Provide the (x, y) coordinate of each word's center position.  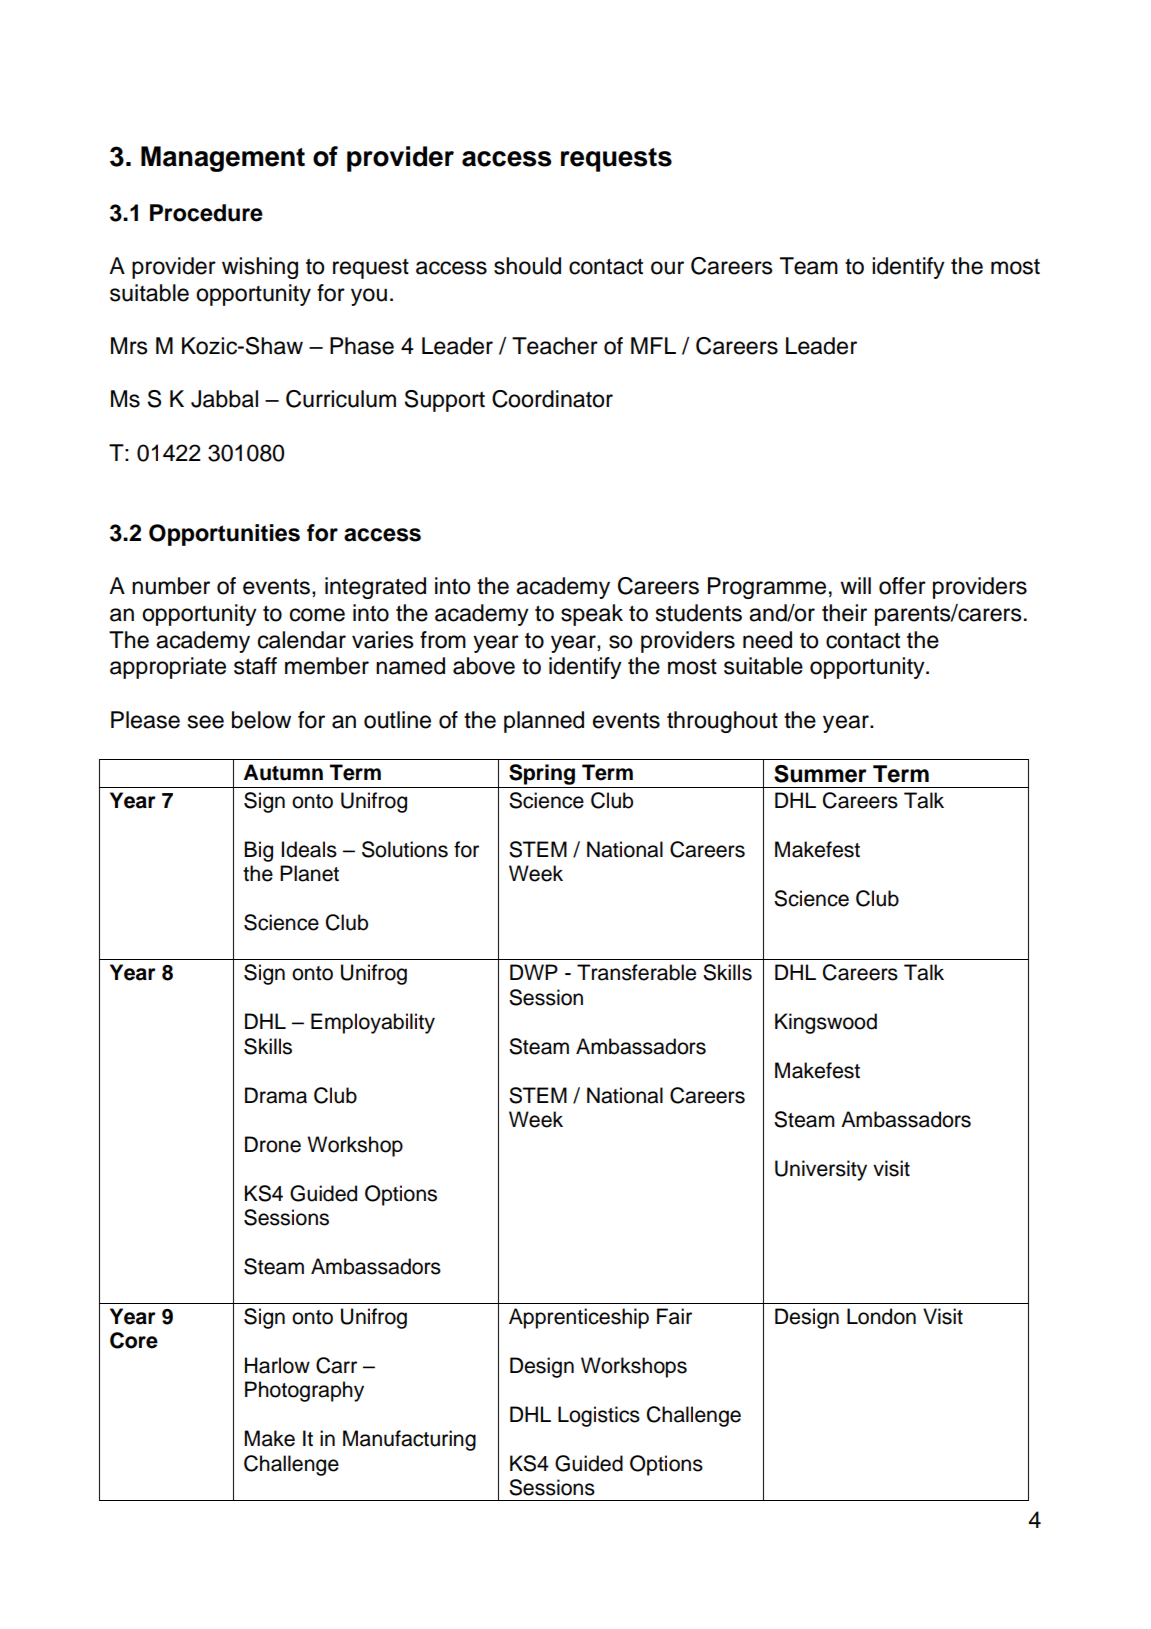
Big (258, 851)
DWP (534, 972)
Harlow (277, 1365)
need (767, 640)
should (527, 266)
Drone (273, 1144)
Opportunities (224, 535)
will (855, 585)
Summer (820, 774)
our (667, 268)
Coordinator (552, 399)
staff (255, 666)
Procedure (206, 213)
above (484, 666)
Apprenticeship (579, 1318)
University (821, 1170)
